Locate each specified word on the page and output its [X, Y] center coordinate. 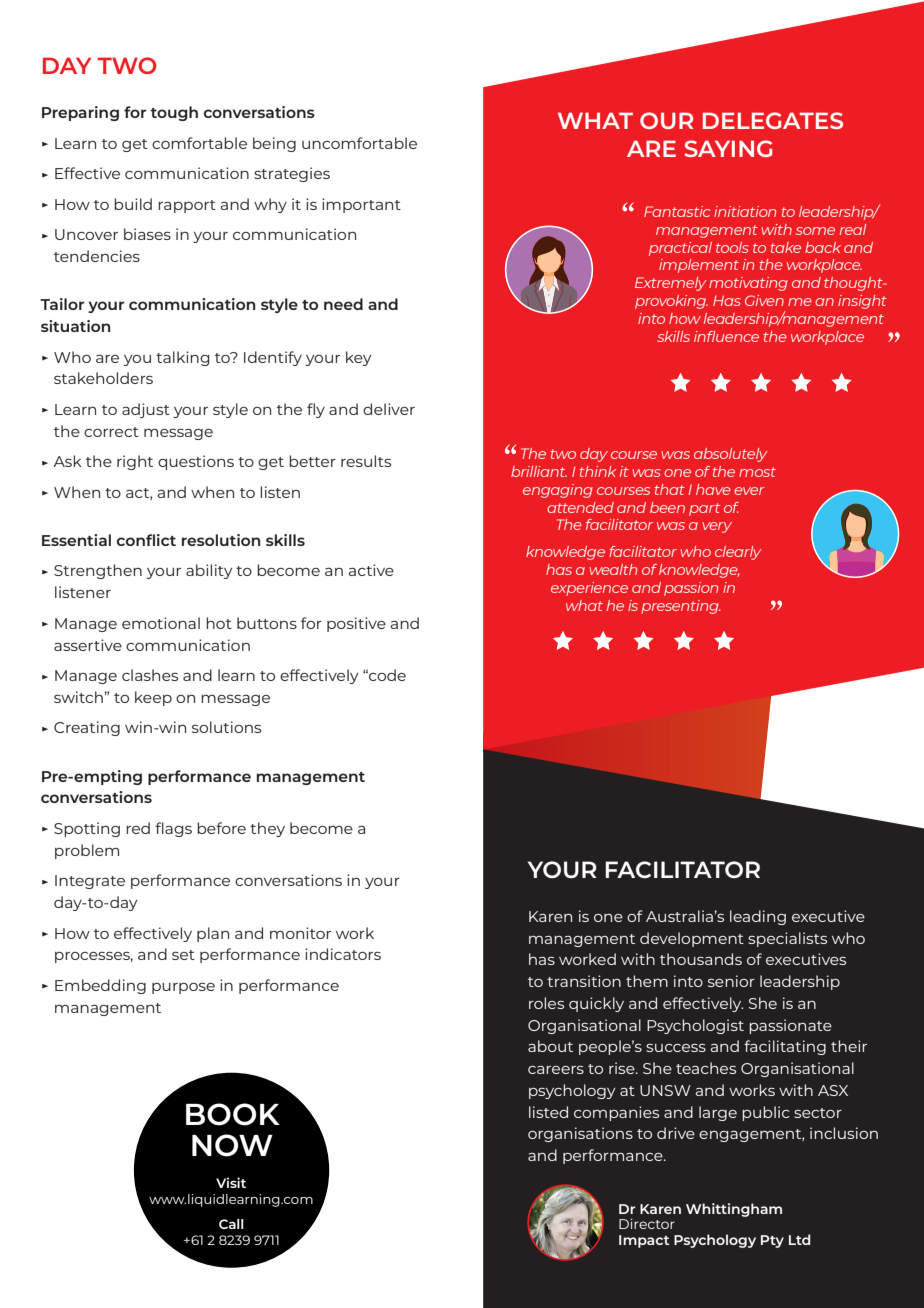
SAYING [728, 148]
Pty [772, 1241]
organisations [580, 1134]
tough [174, 113]
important [361, 205]
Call [231, 1224]
